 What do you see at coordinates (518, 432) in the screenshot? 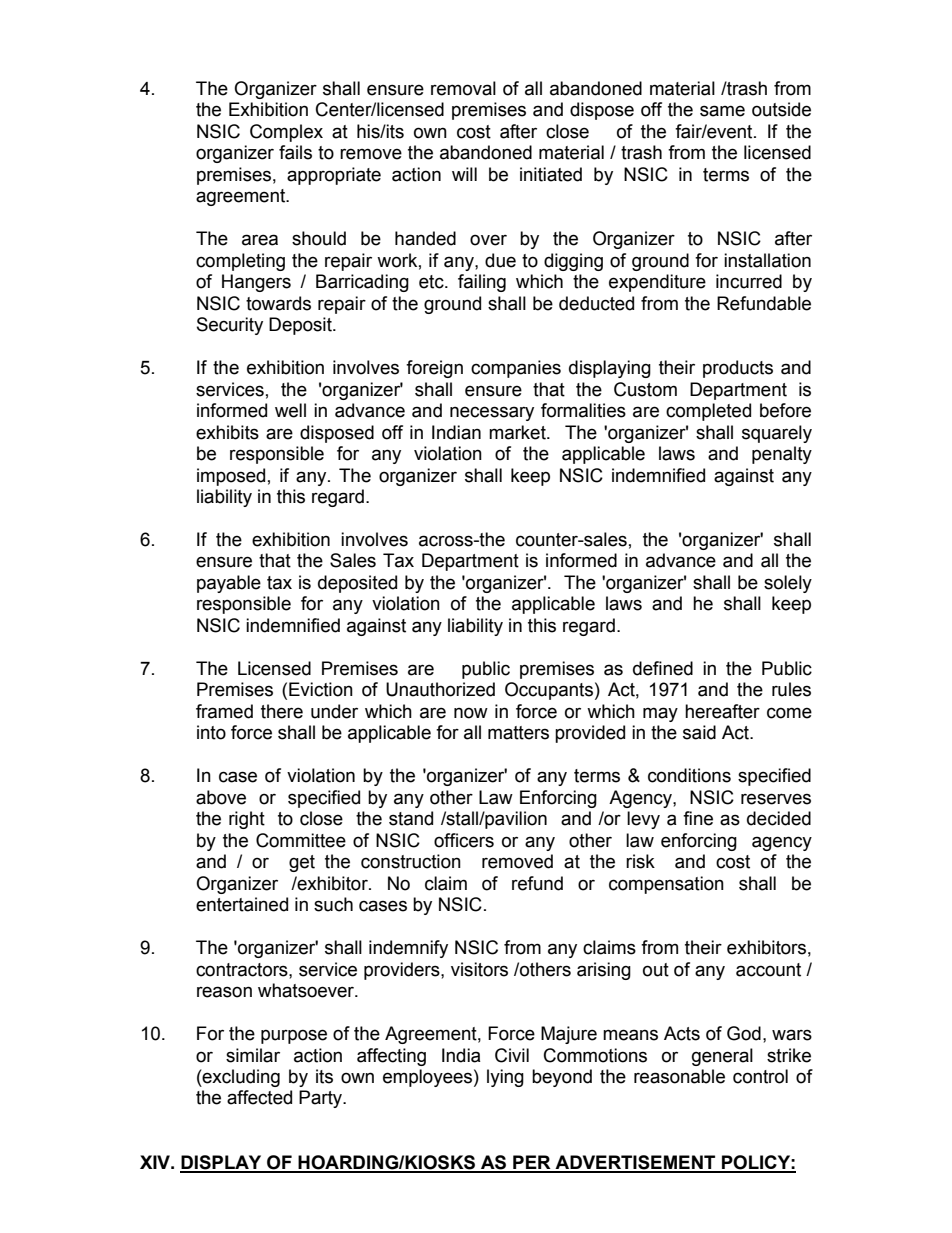
I see `market` at bounding box center [518, 432].
